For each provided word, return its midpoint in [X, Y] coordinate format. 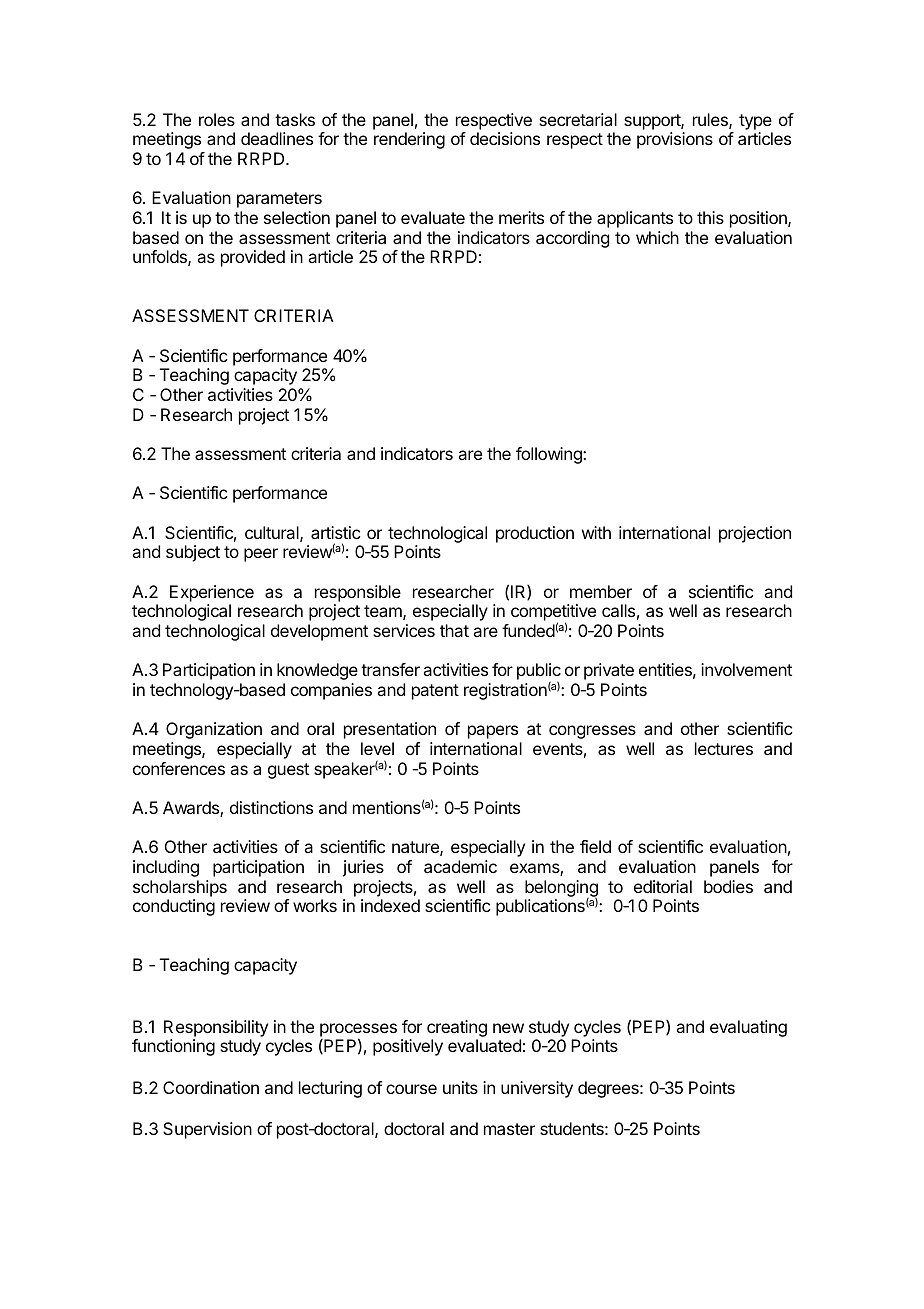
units [460, 1087]
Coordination [211, 1087]
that [454, 630]
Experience [212, 593]
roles [217, 119]
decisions [505, 138]
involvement [746, 669]
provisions [675, 140]
